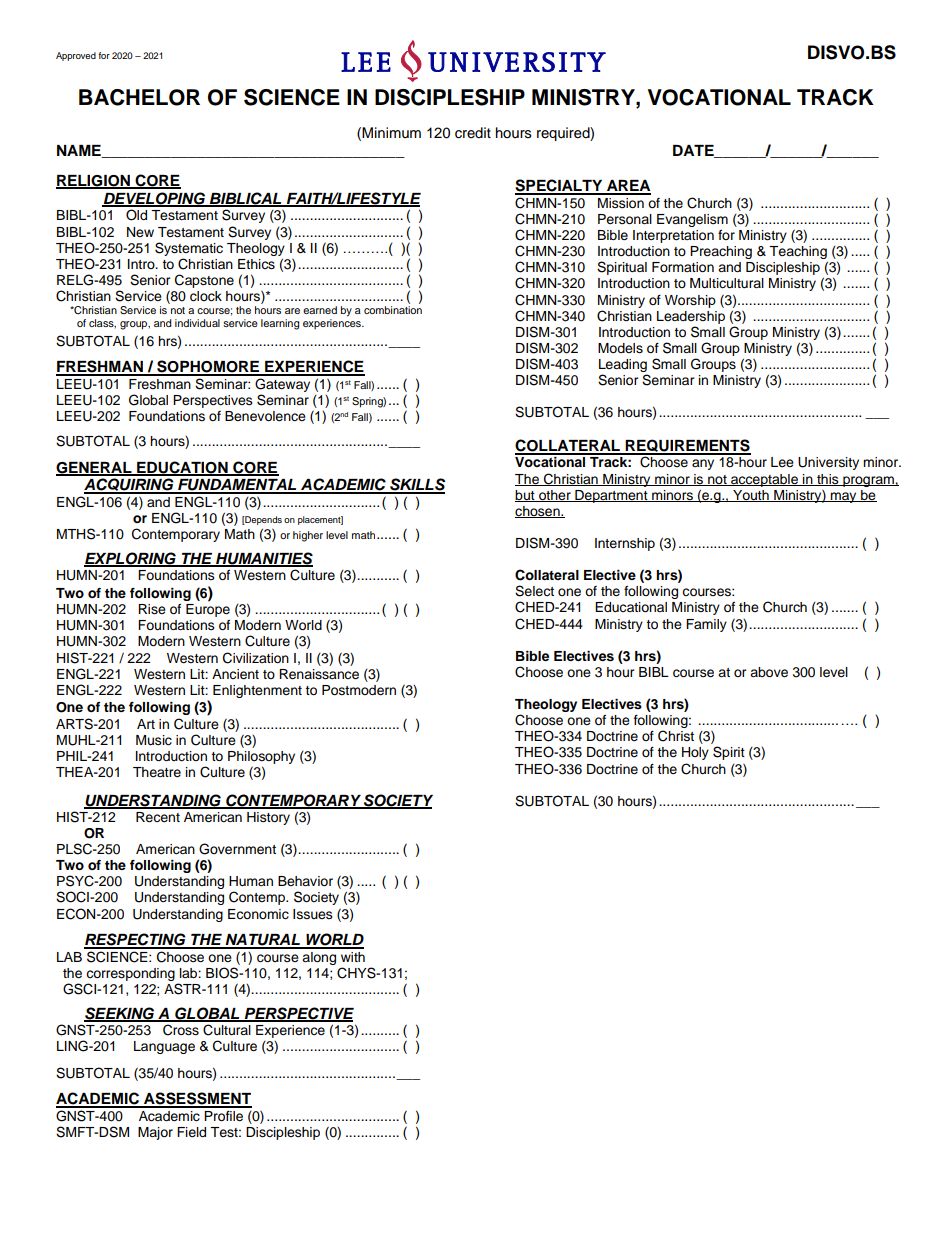 This screenshot has height=1233, width=952. What do you see at coordinates (706, 625) in the screenshot?
I see `Family` at bounding box center [706, 625].
